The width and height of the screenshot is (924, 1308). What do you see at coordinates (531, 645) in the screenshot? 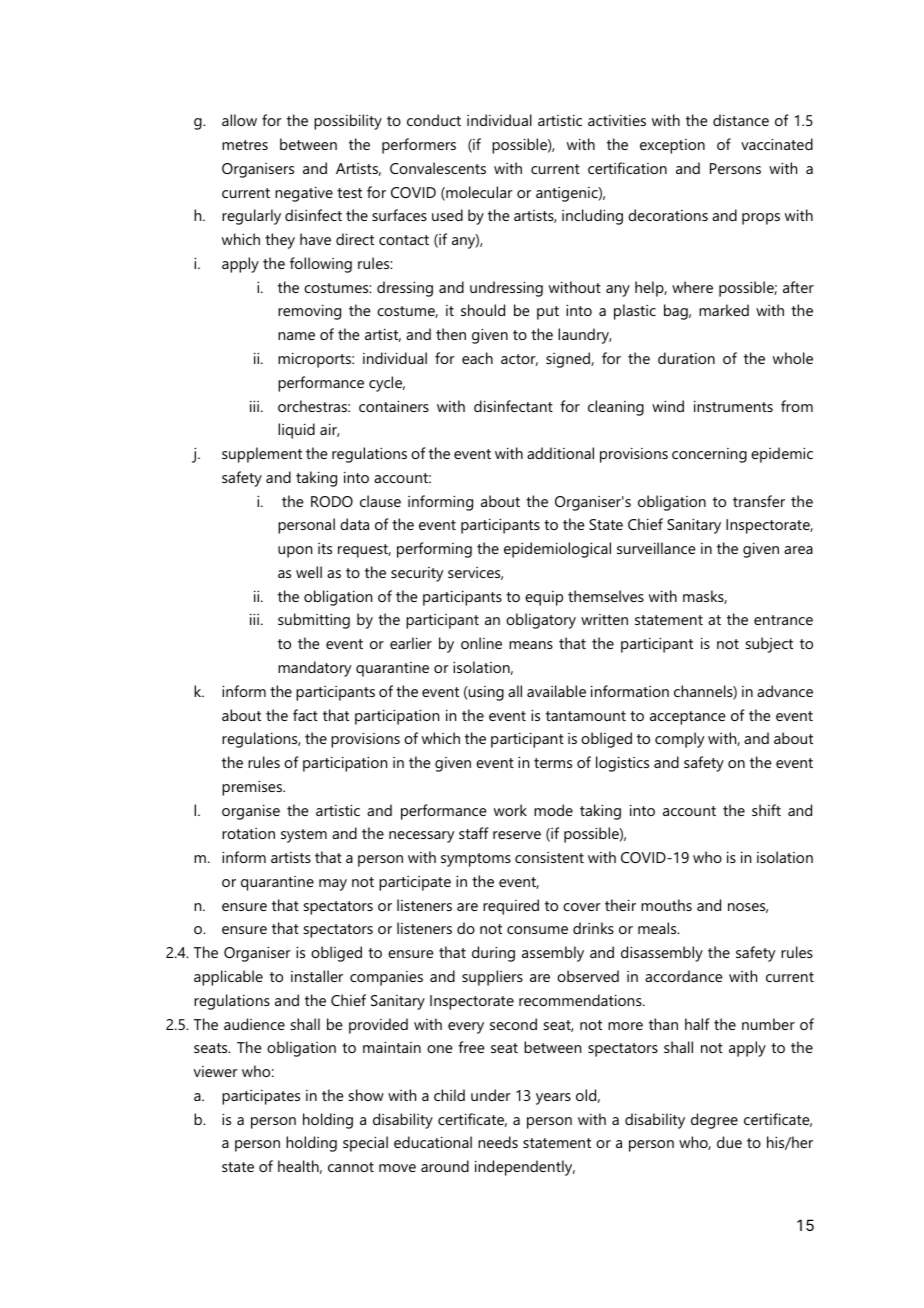
I see `means` at bounding box center [531, 645].
